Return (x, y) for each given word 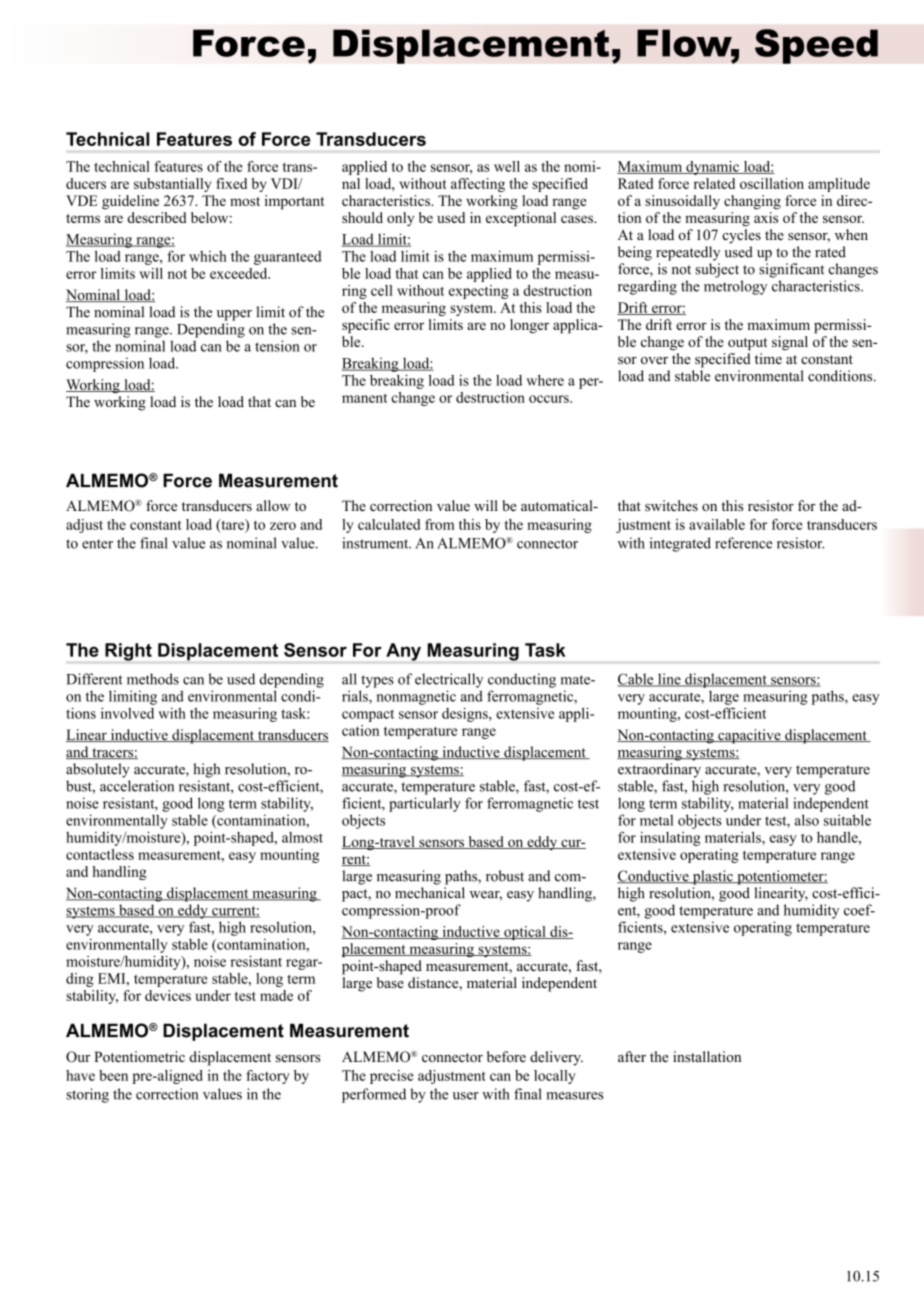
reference (743, 543)
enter (97, 544)
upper (234, 315)
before (506, 1056)
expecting (479, 292)
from (440, 524)
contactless (100, 854)
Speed (816, 46)
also (807, 820)
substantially (172, 185)
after (632, 1056)
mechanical (430, 893)
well (507, 166)
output (747, 344)
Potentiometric (139, 1056)
